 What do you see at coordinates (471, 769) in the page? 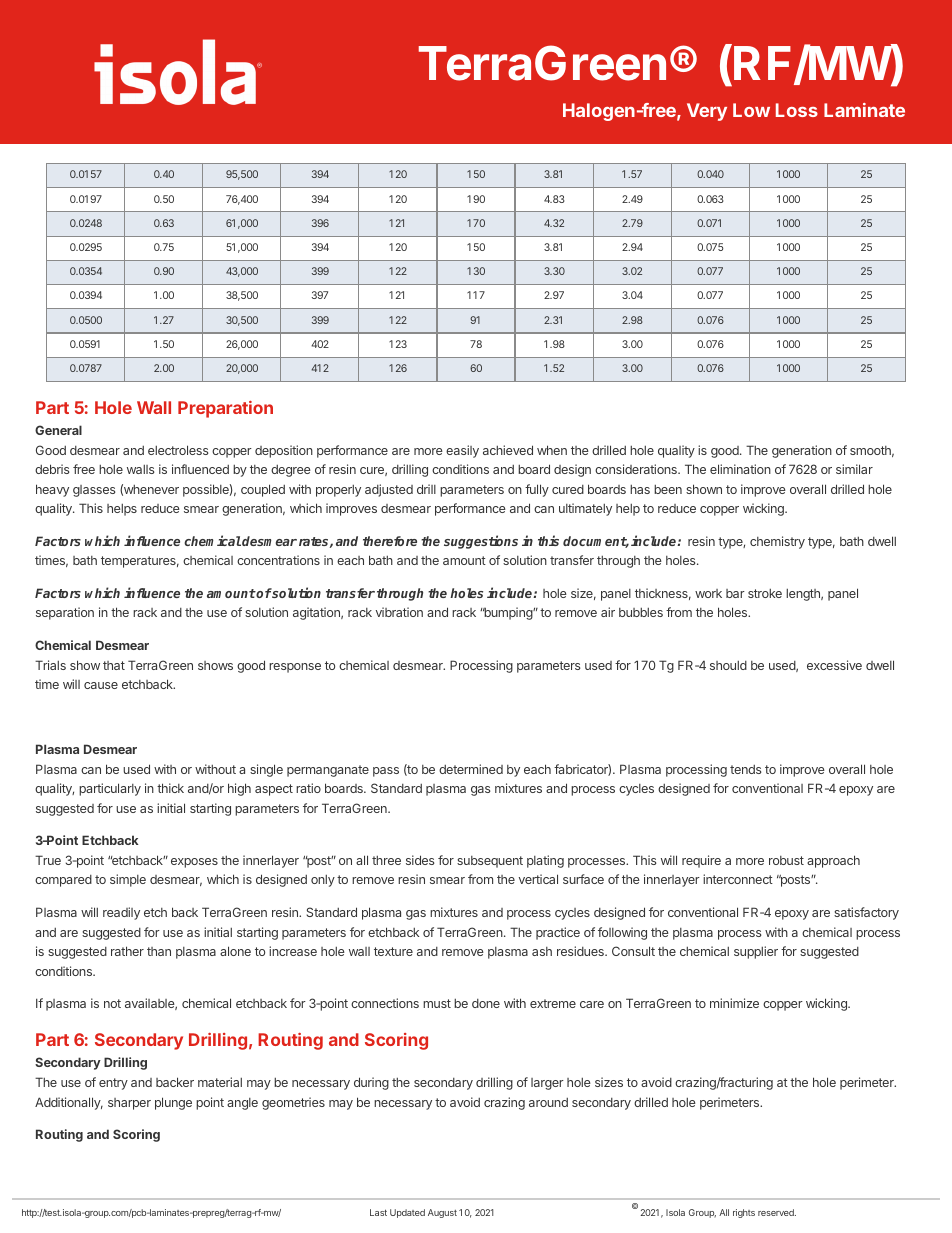
I see `determined` at bounding box center [471, 769].
